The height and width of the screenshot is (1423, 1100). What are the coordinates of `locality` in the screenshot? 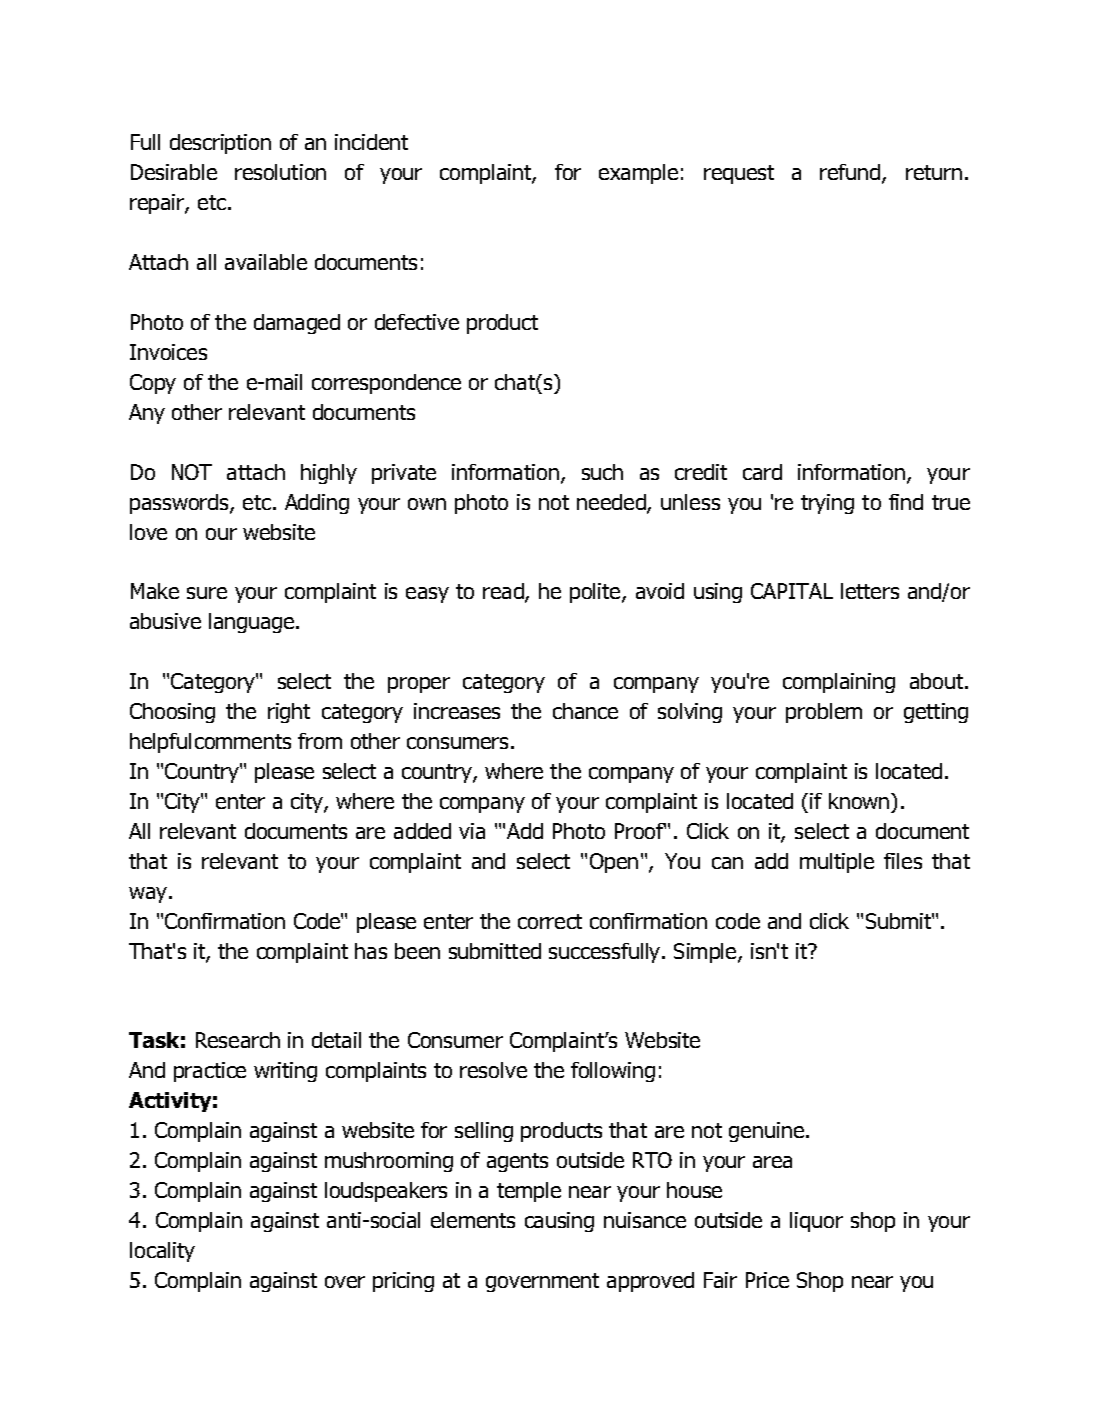 It's located at (162, 1252).
